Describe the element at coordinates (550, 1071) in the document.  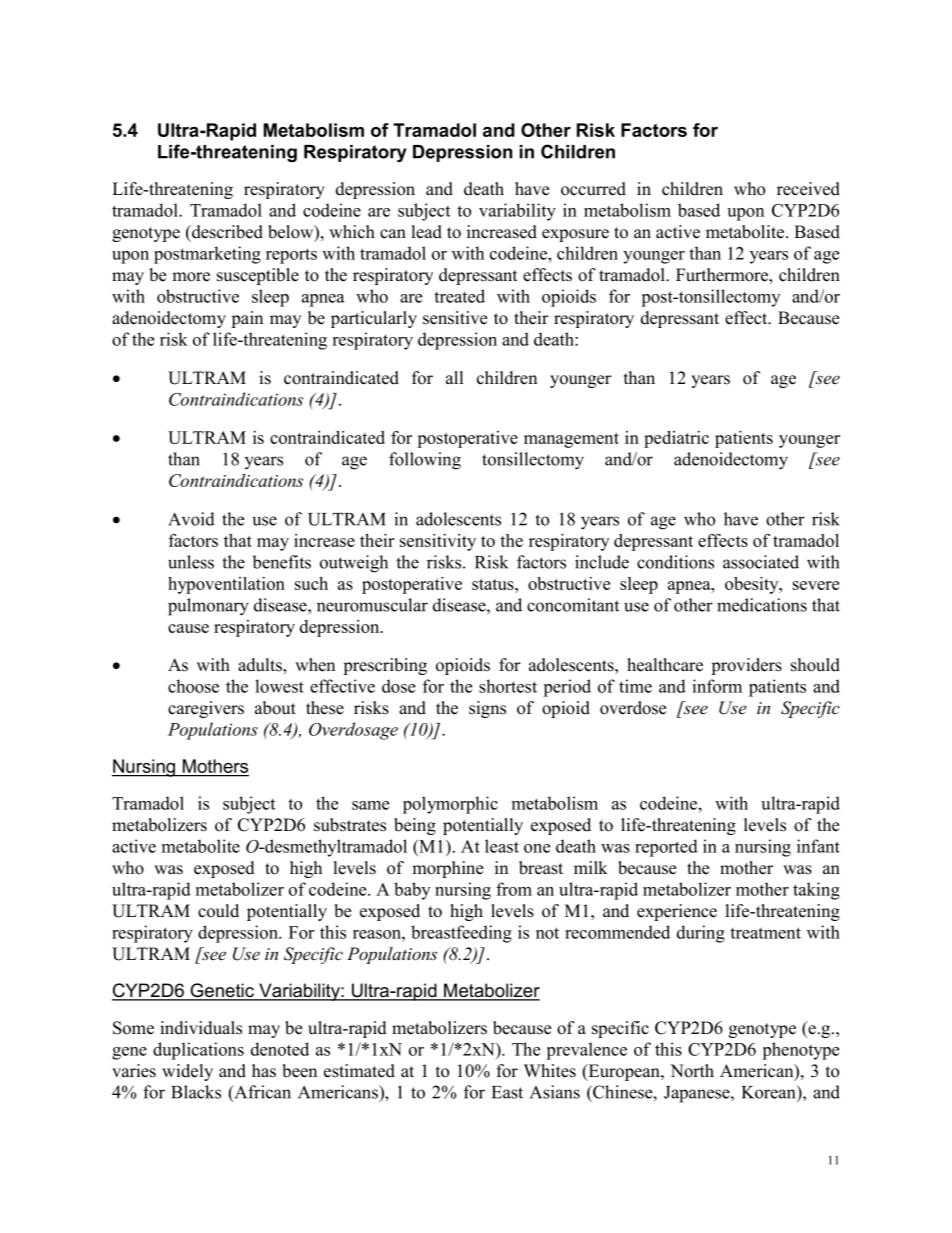
I see `Whites` at that location.
